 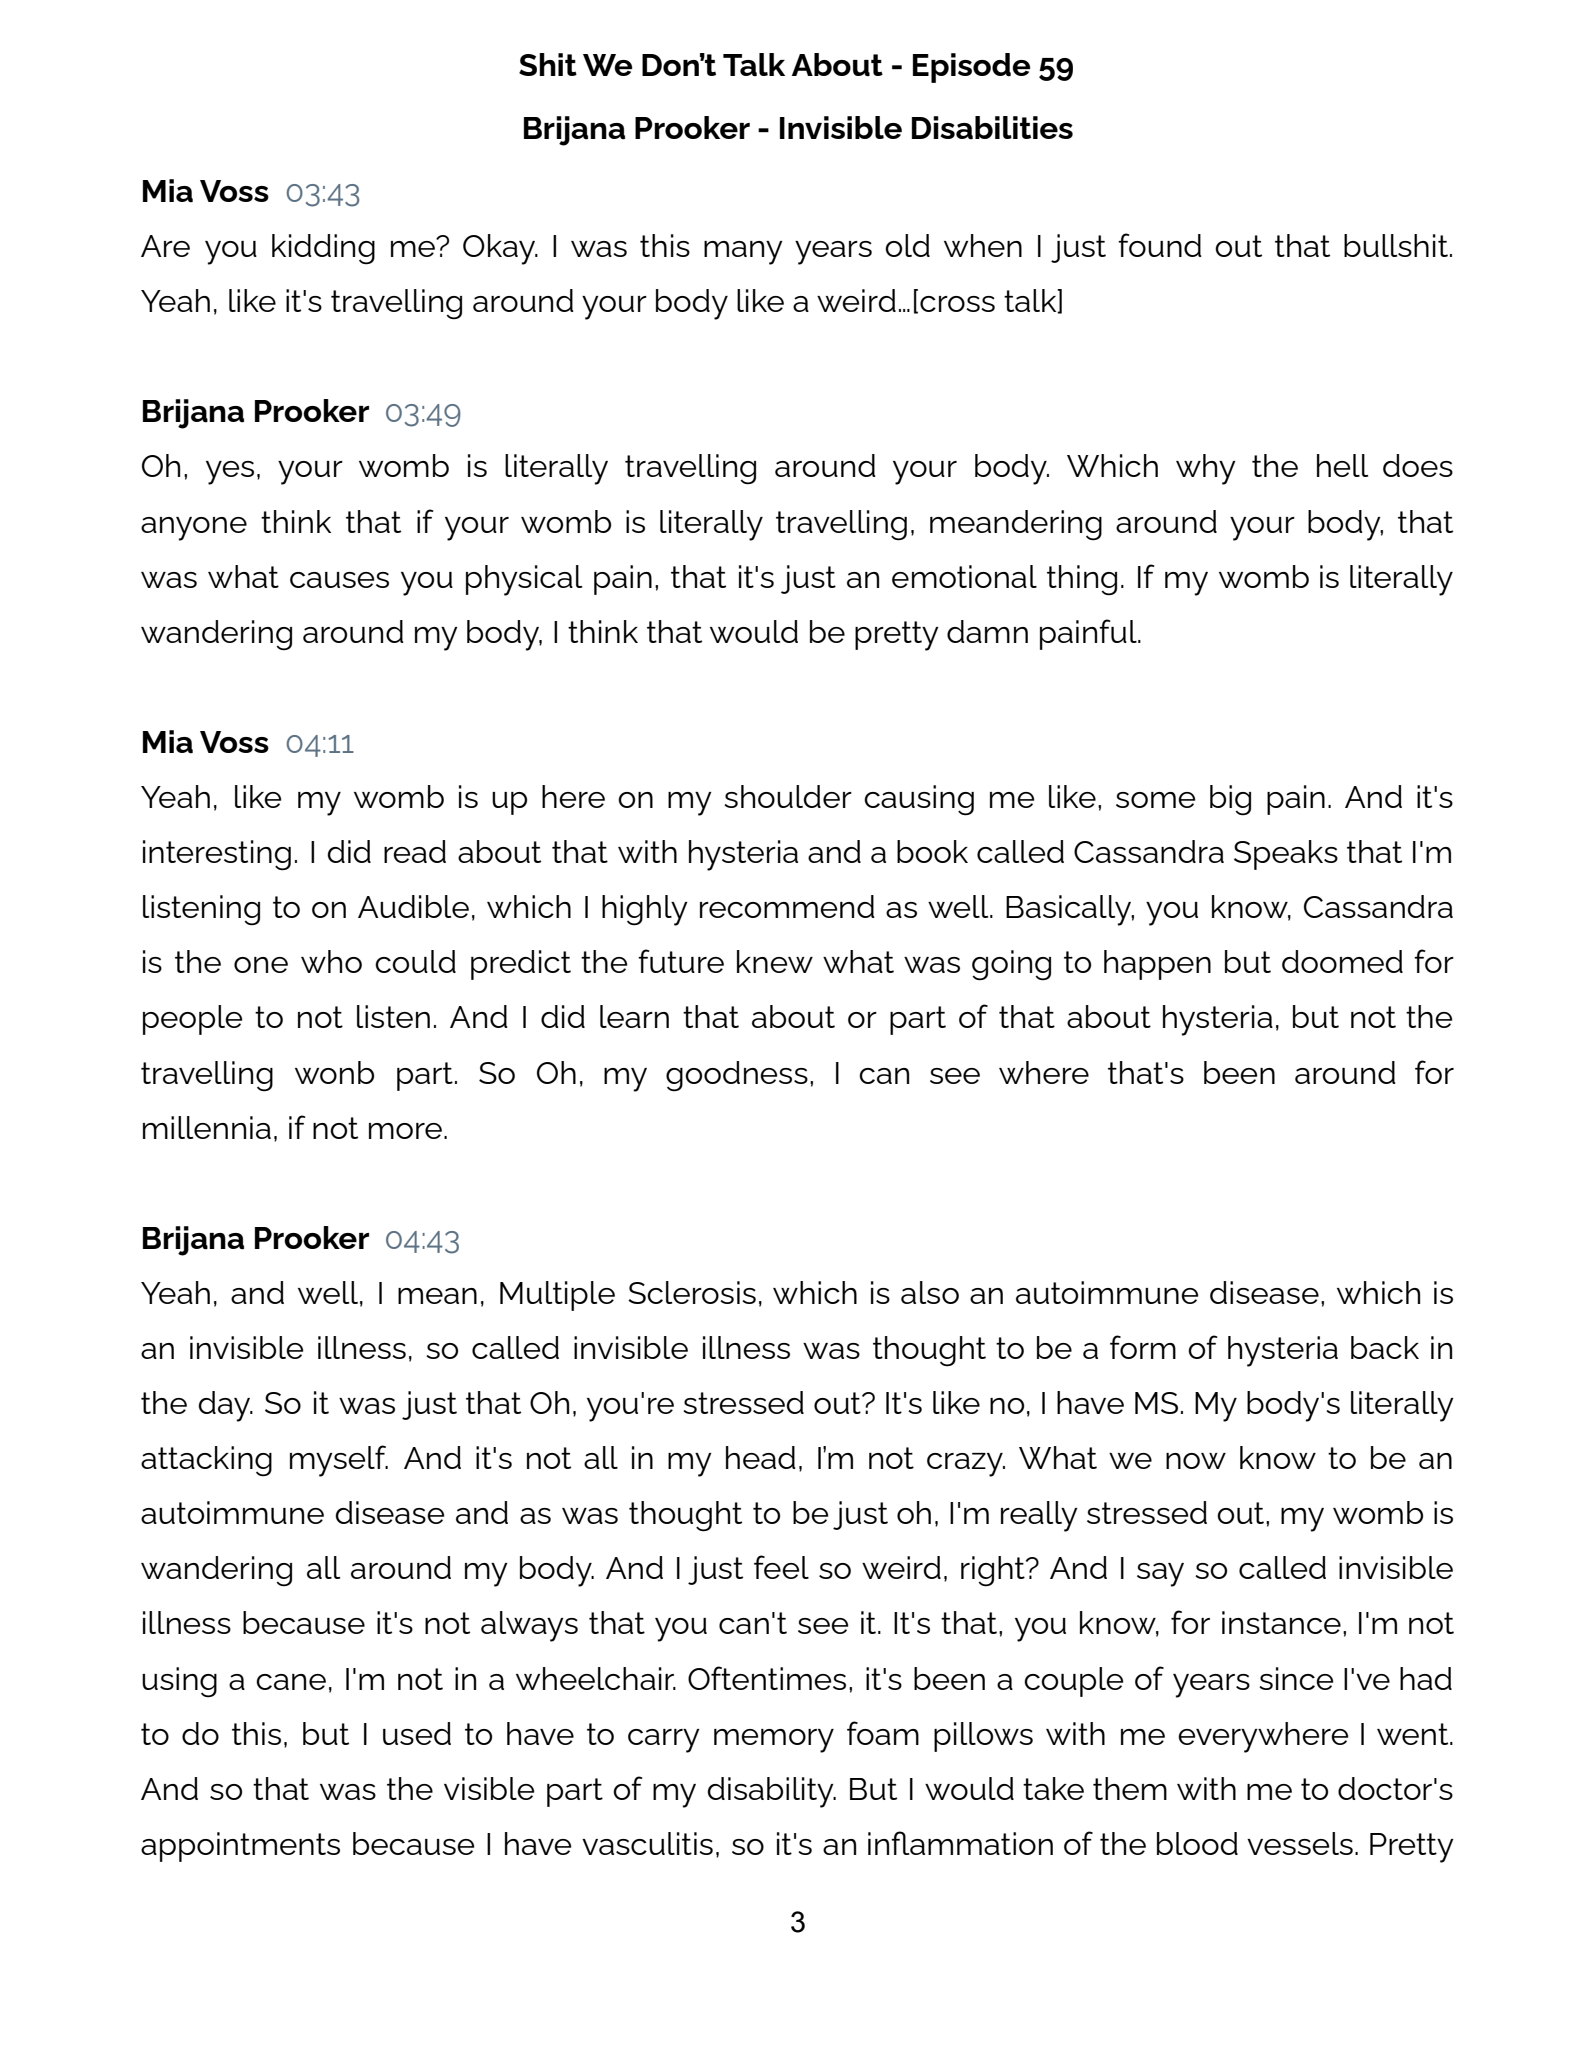 I want to click on more, so click(x=405, y=1131).
